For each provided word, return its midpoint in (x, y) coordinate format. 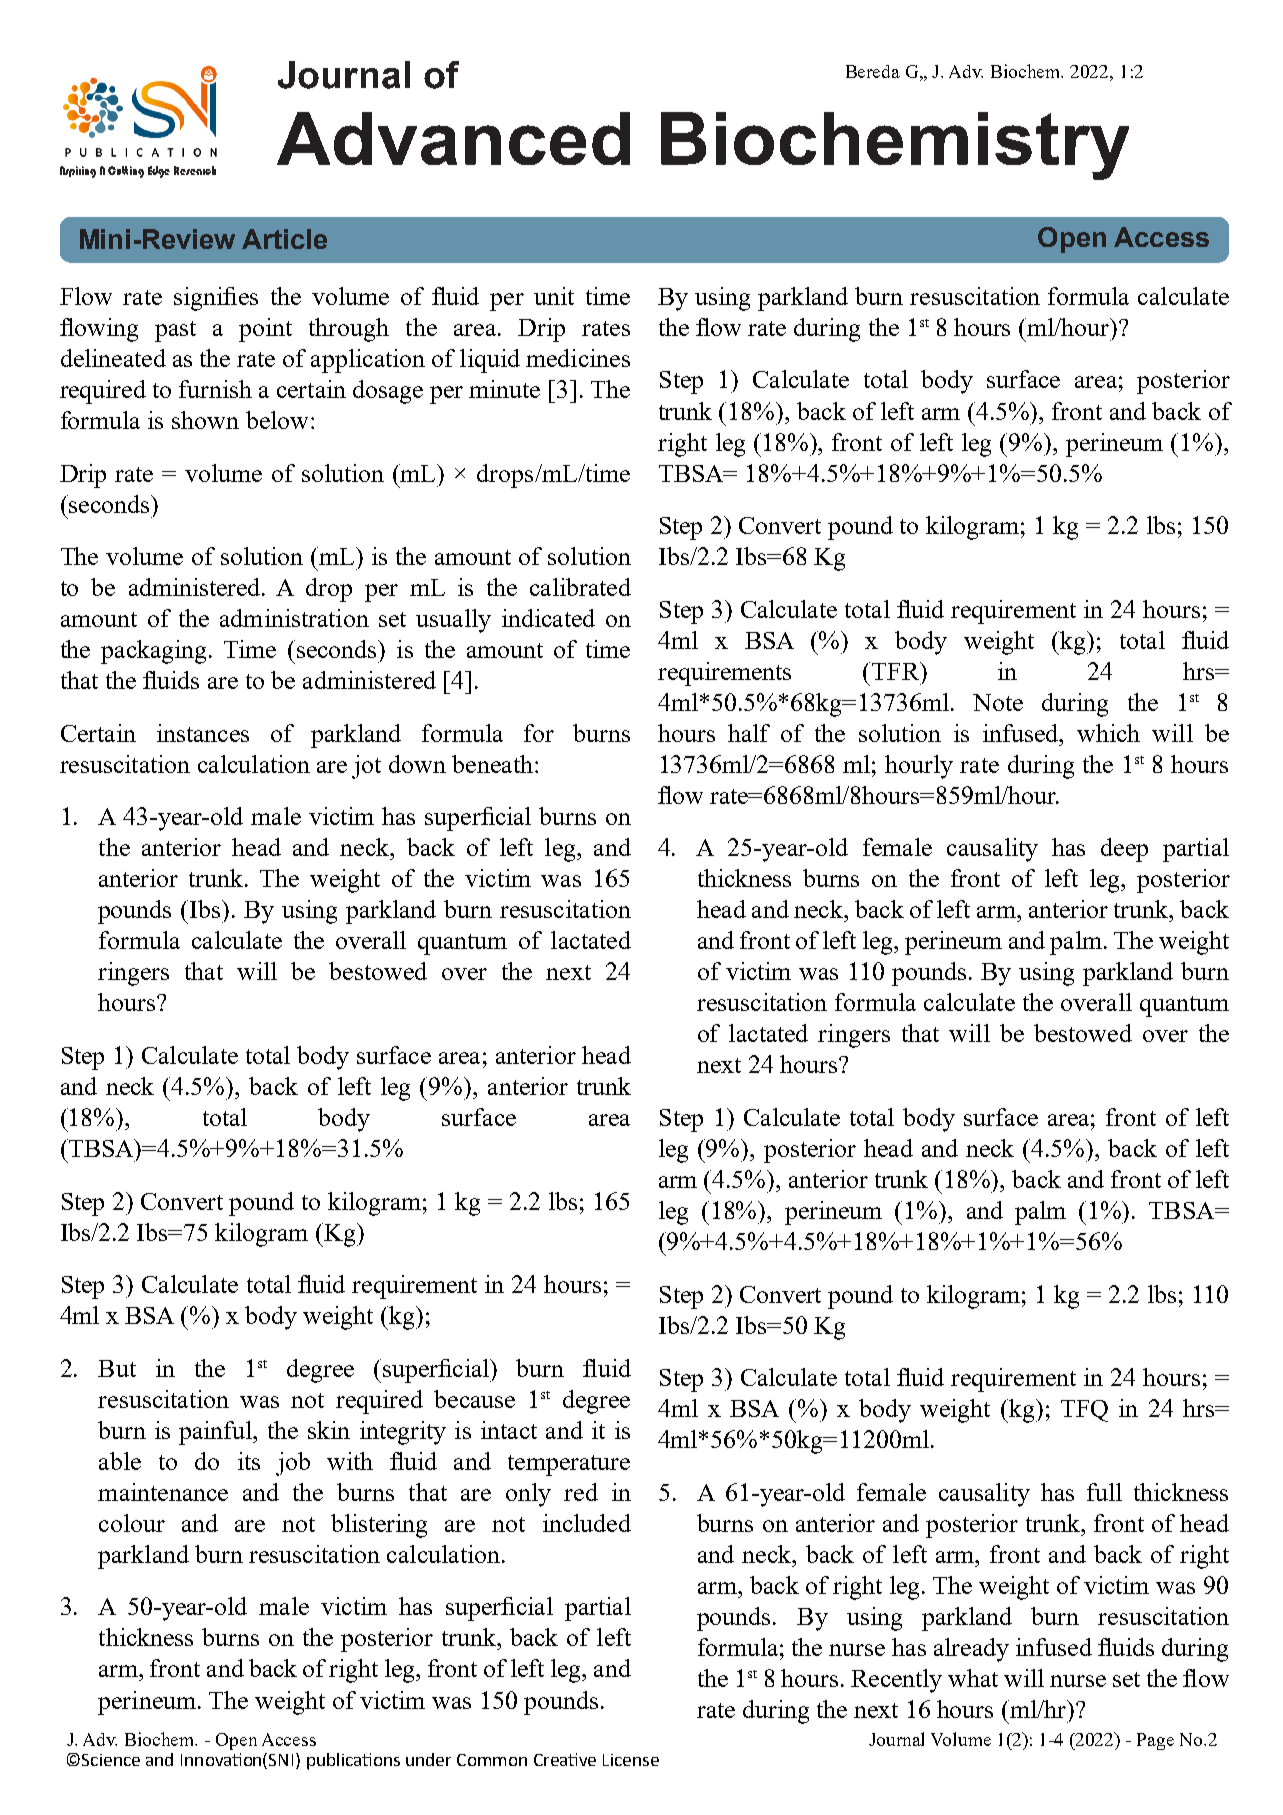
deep (1124, 850)
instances (203, 733)
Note (998, 702)
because (474, 1399)
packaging (155, 652)
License (631, 1760)
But (117, 1368)
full (1104, 1492)
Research (195, 170)
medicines (578, 358)
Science (111, 1760)
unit (554, 296)
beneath (492, 764)
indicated (548, 618)
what (973, 1678)
